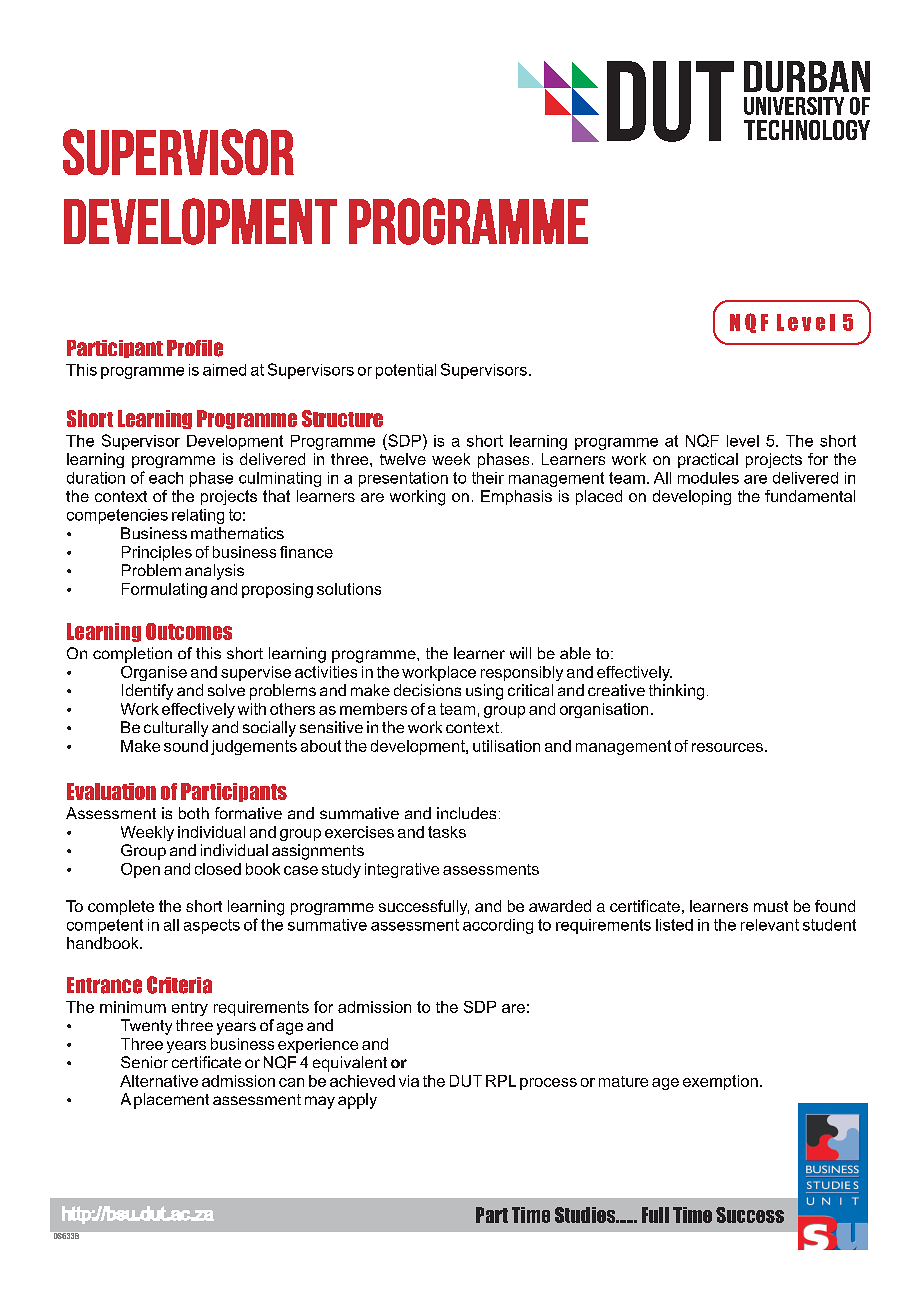 Image resolution: width=924 pixels, height=1296 pixels. I want to click on level, so click(743, 441).
